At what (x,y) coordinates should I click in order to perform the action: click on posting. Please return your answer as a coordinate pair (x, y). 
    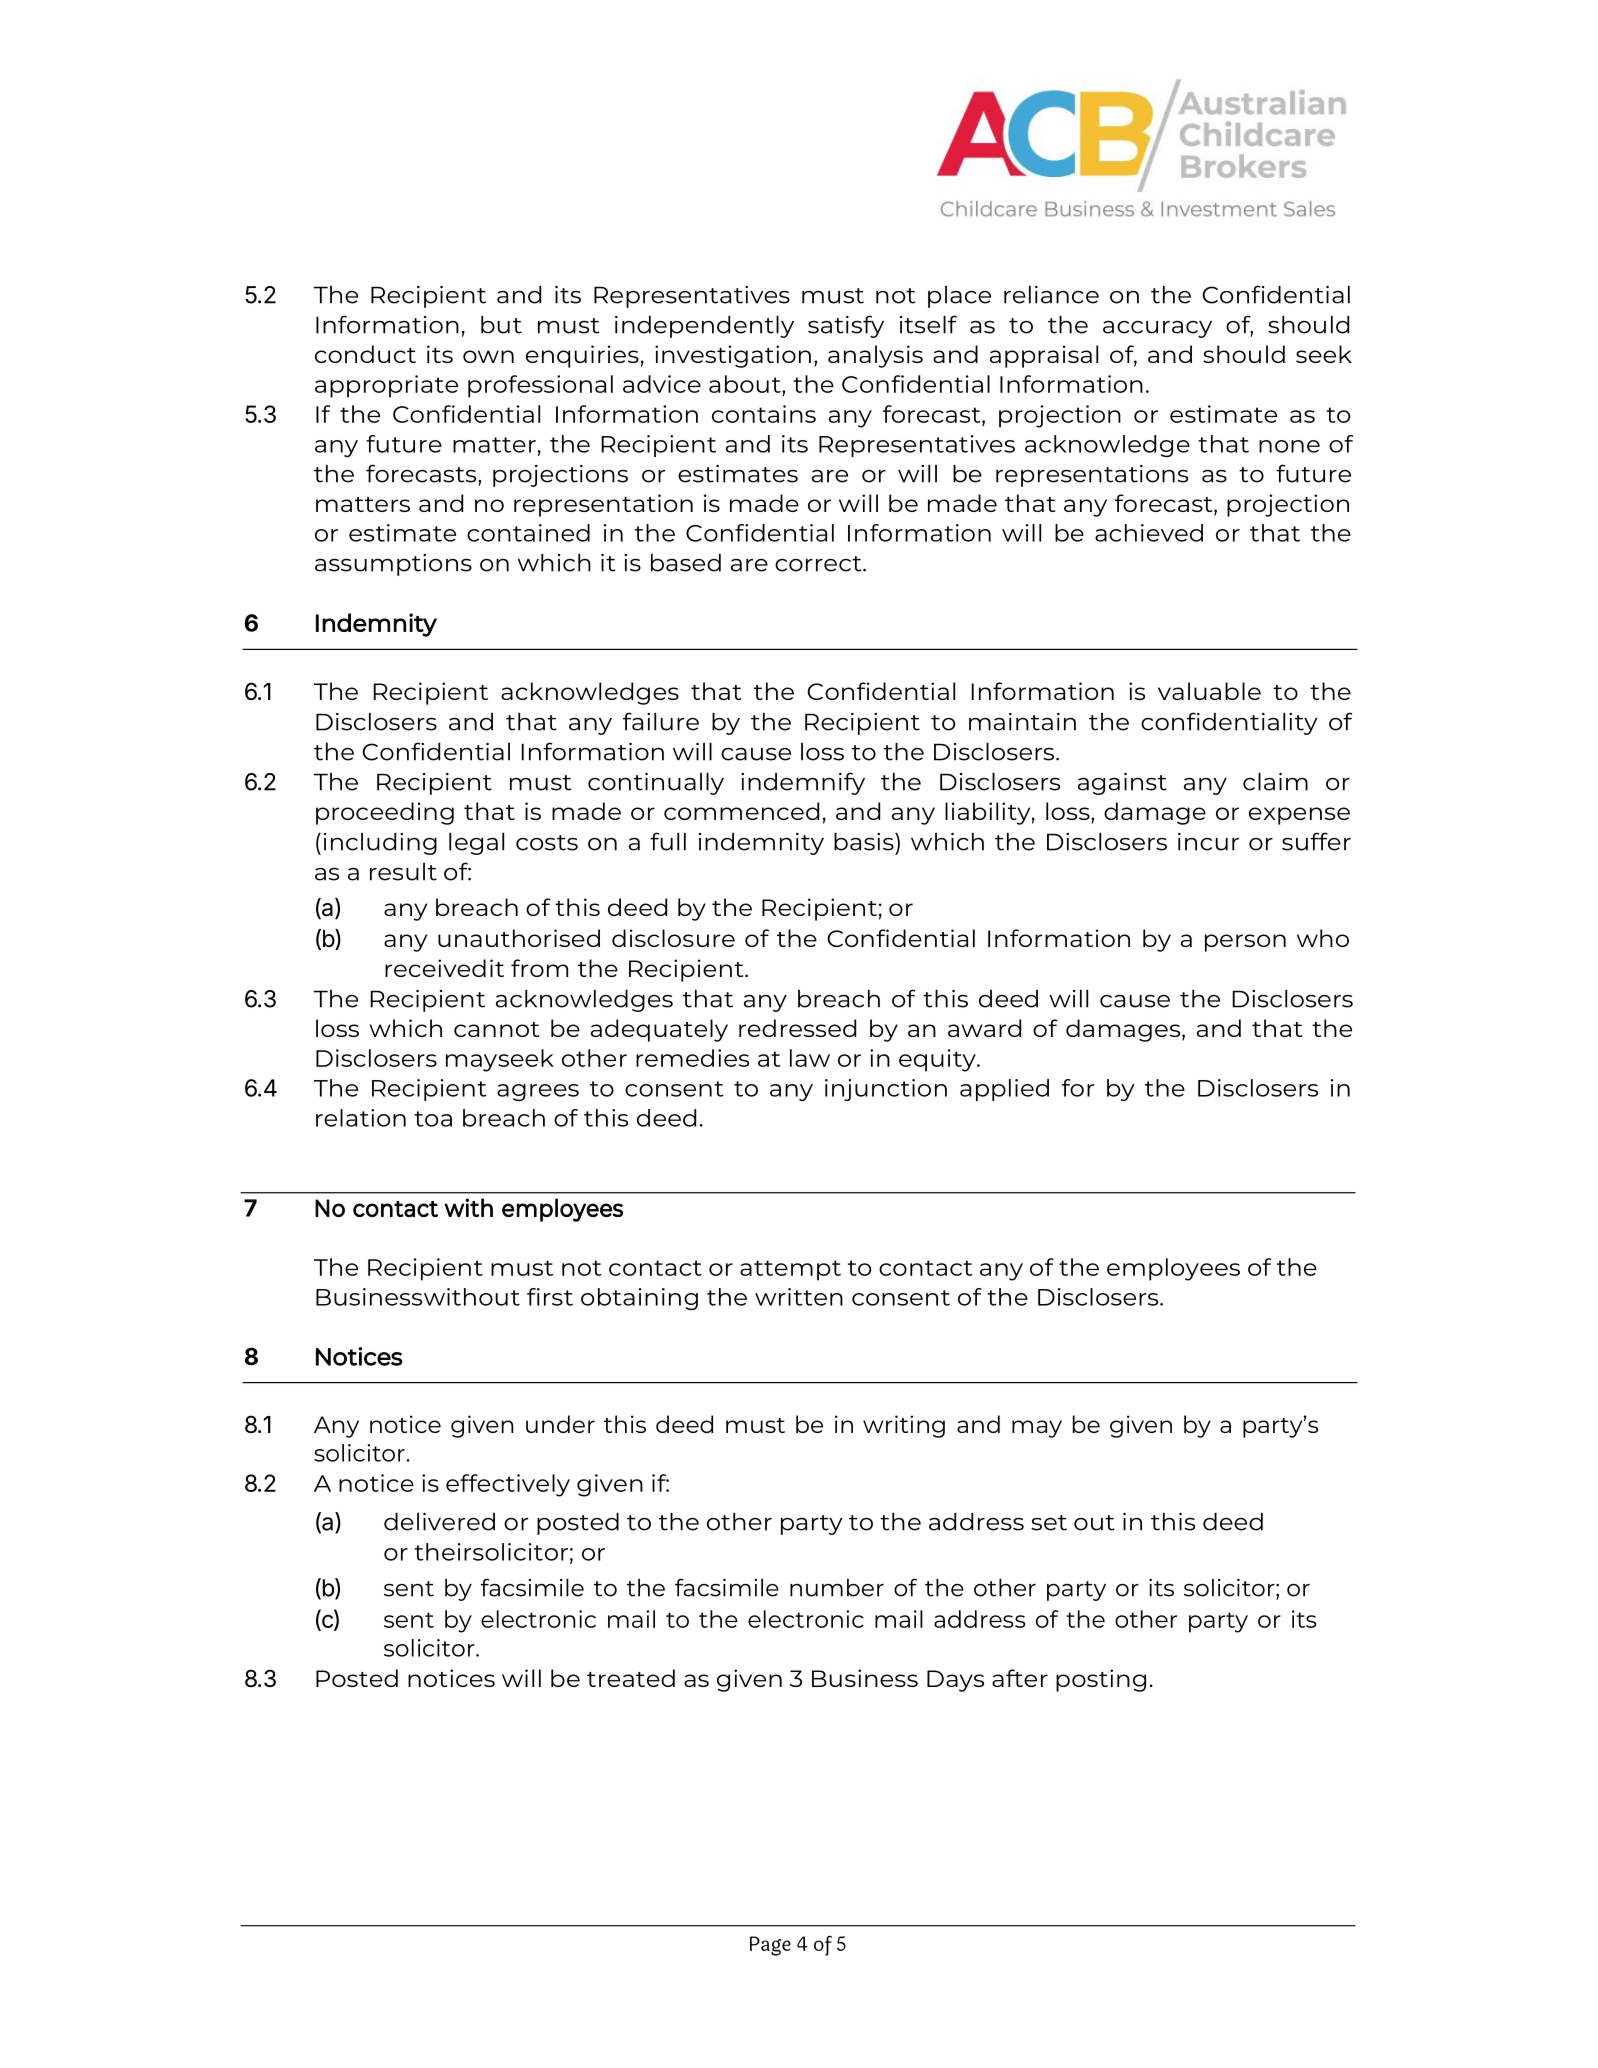
    Looking at the image, I should click on (1101, 1680).
